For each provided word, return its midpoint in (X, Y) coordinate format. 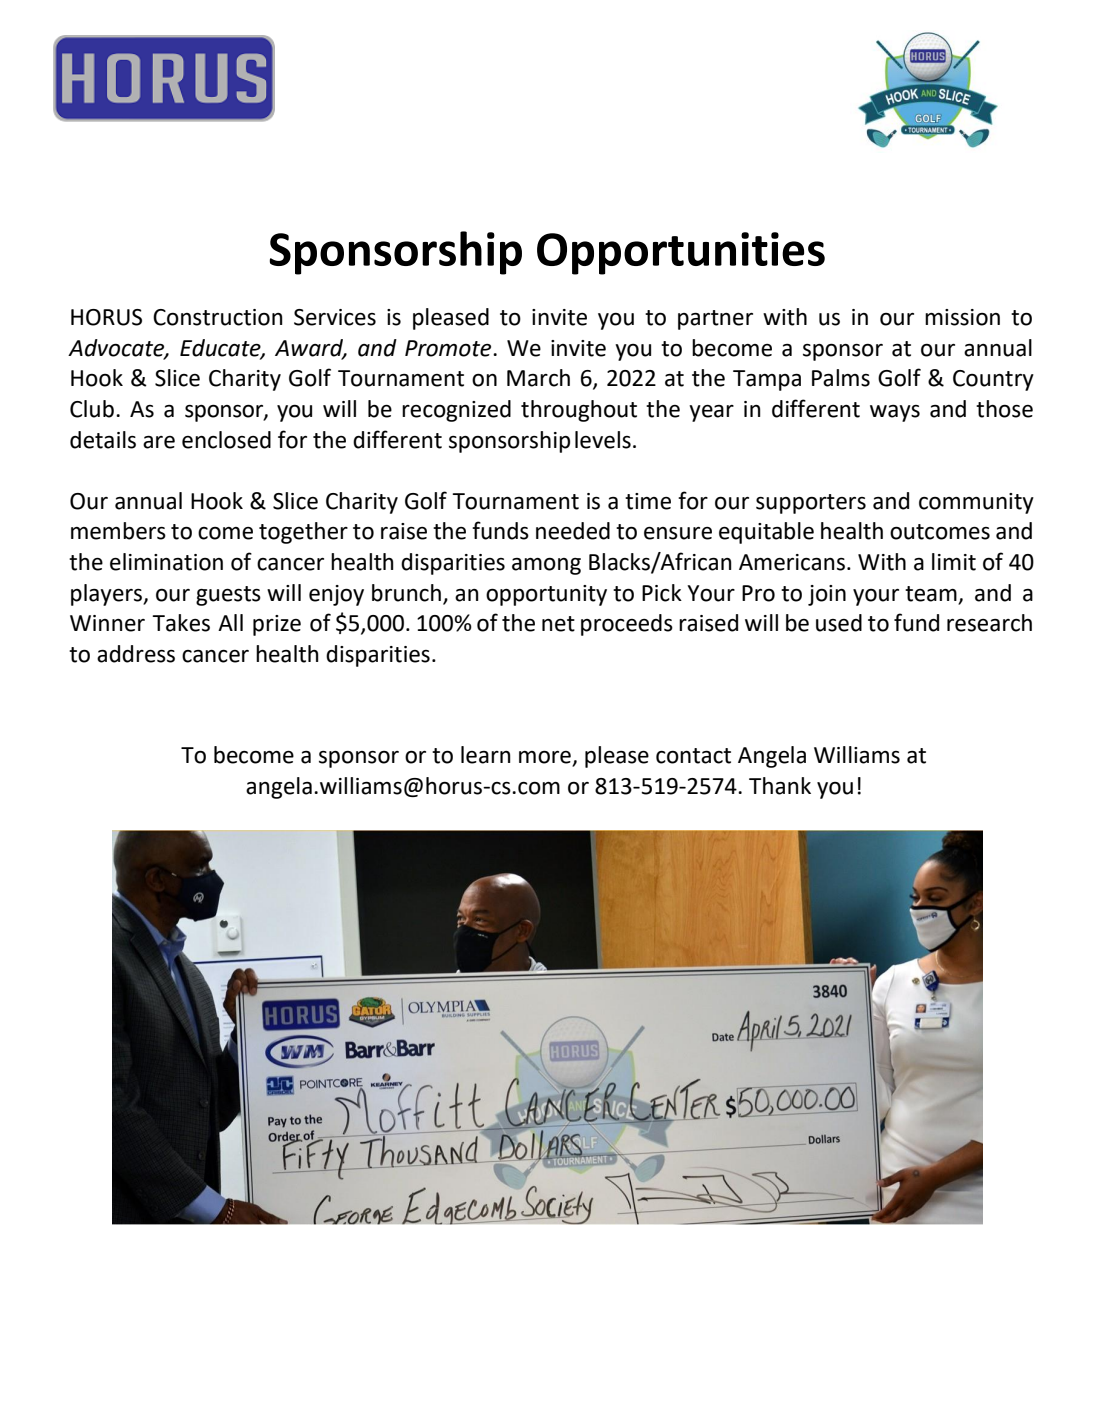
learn (486, 755)
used (839, 623)
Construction (218, 317)
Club (92, 409)
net (558, 624)
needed (573, 531)
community (976, 503)
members (118, 531)
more (546, 758)
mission (962, 317)
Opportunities (681, 253)
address (136, 654)
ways (895, 413)
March (538, 378)
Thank (780, 786)
